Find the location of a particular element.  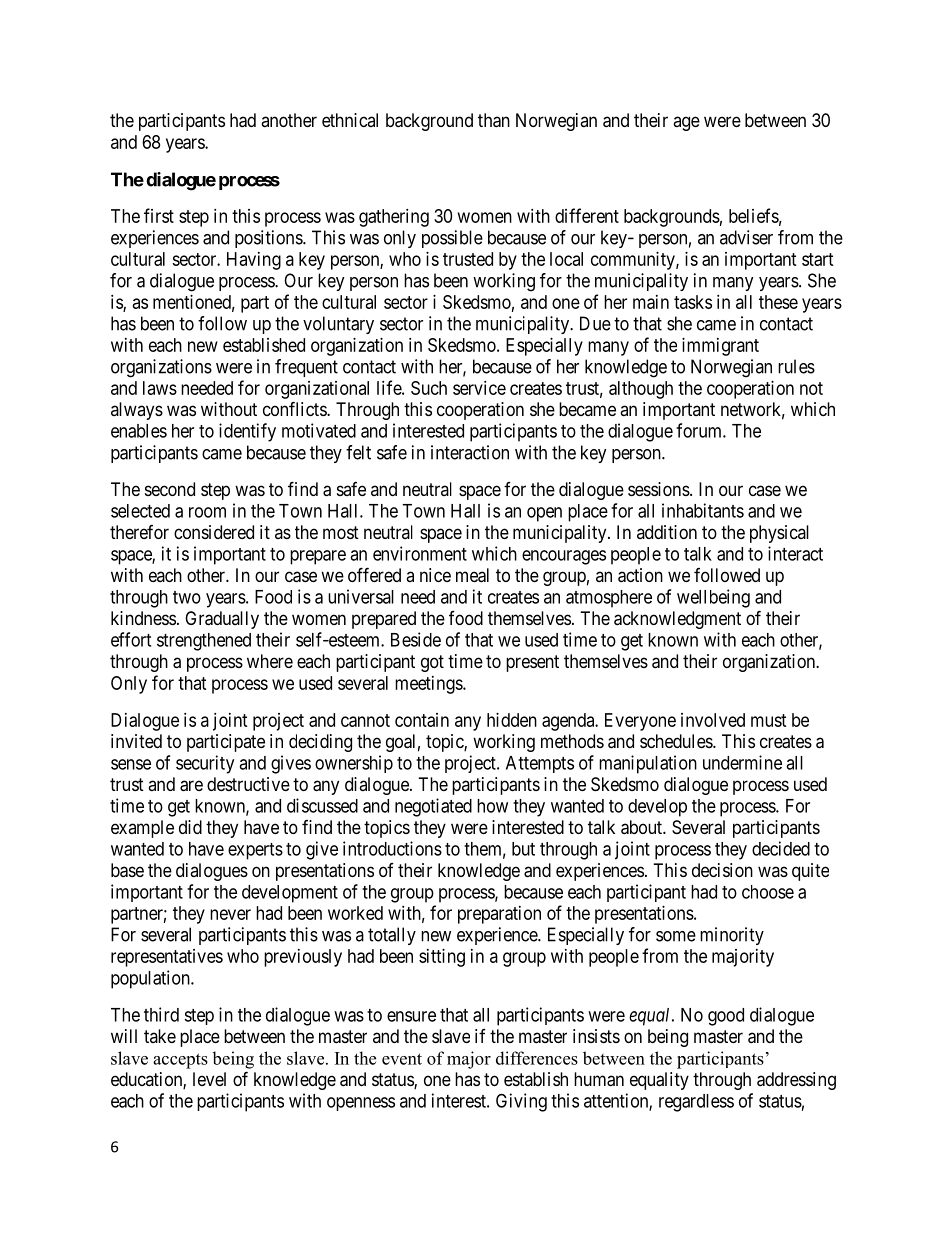

security is located at coordinates (205, 764).
